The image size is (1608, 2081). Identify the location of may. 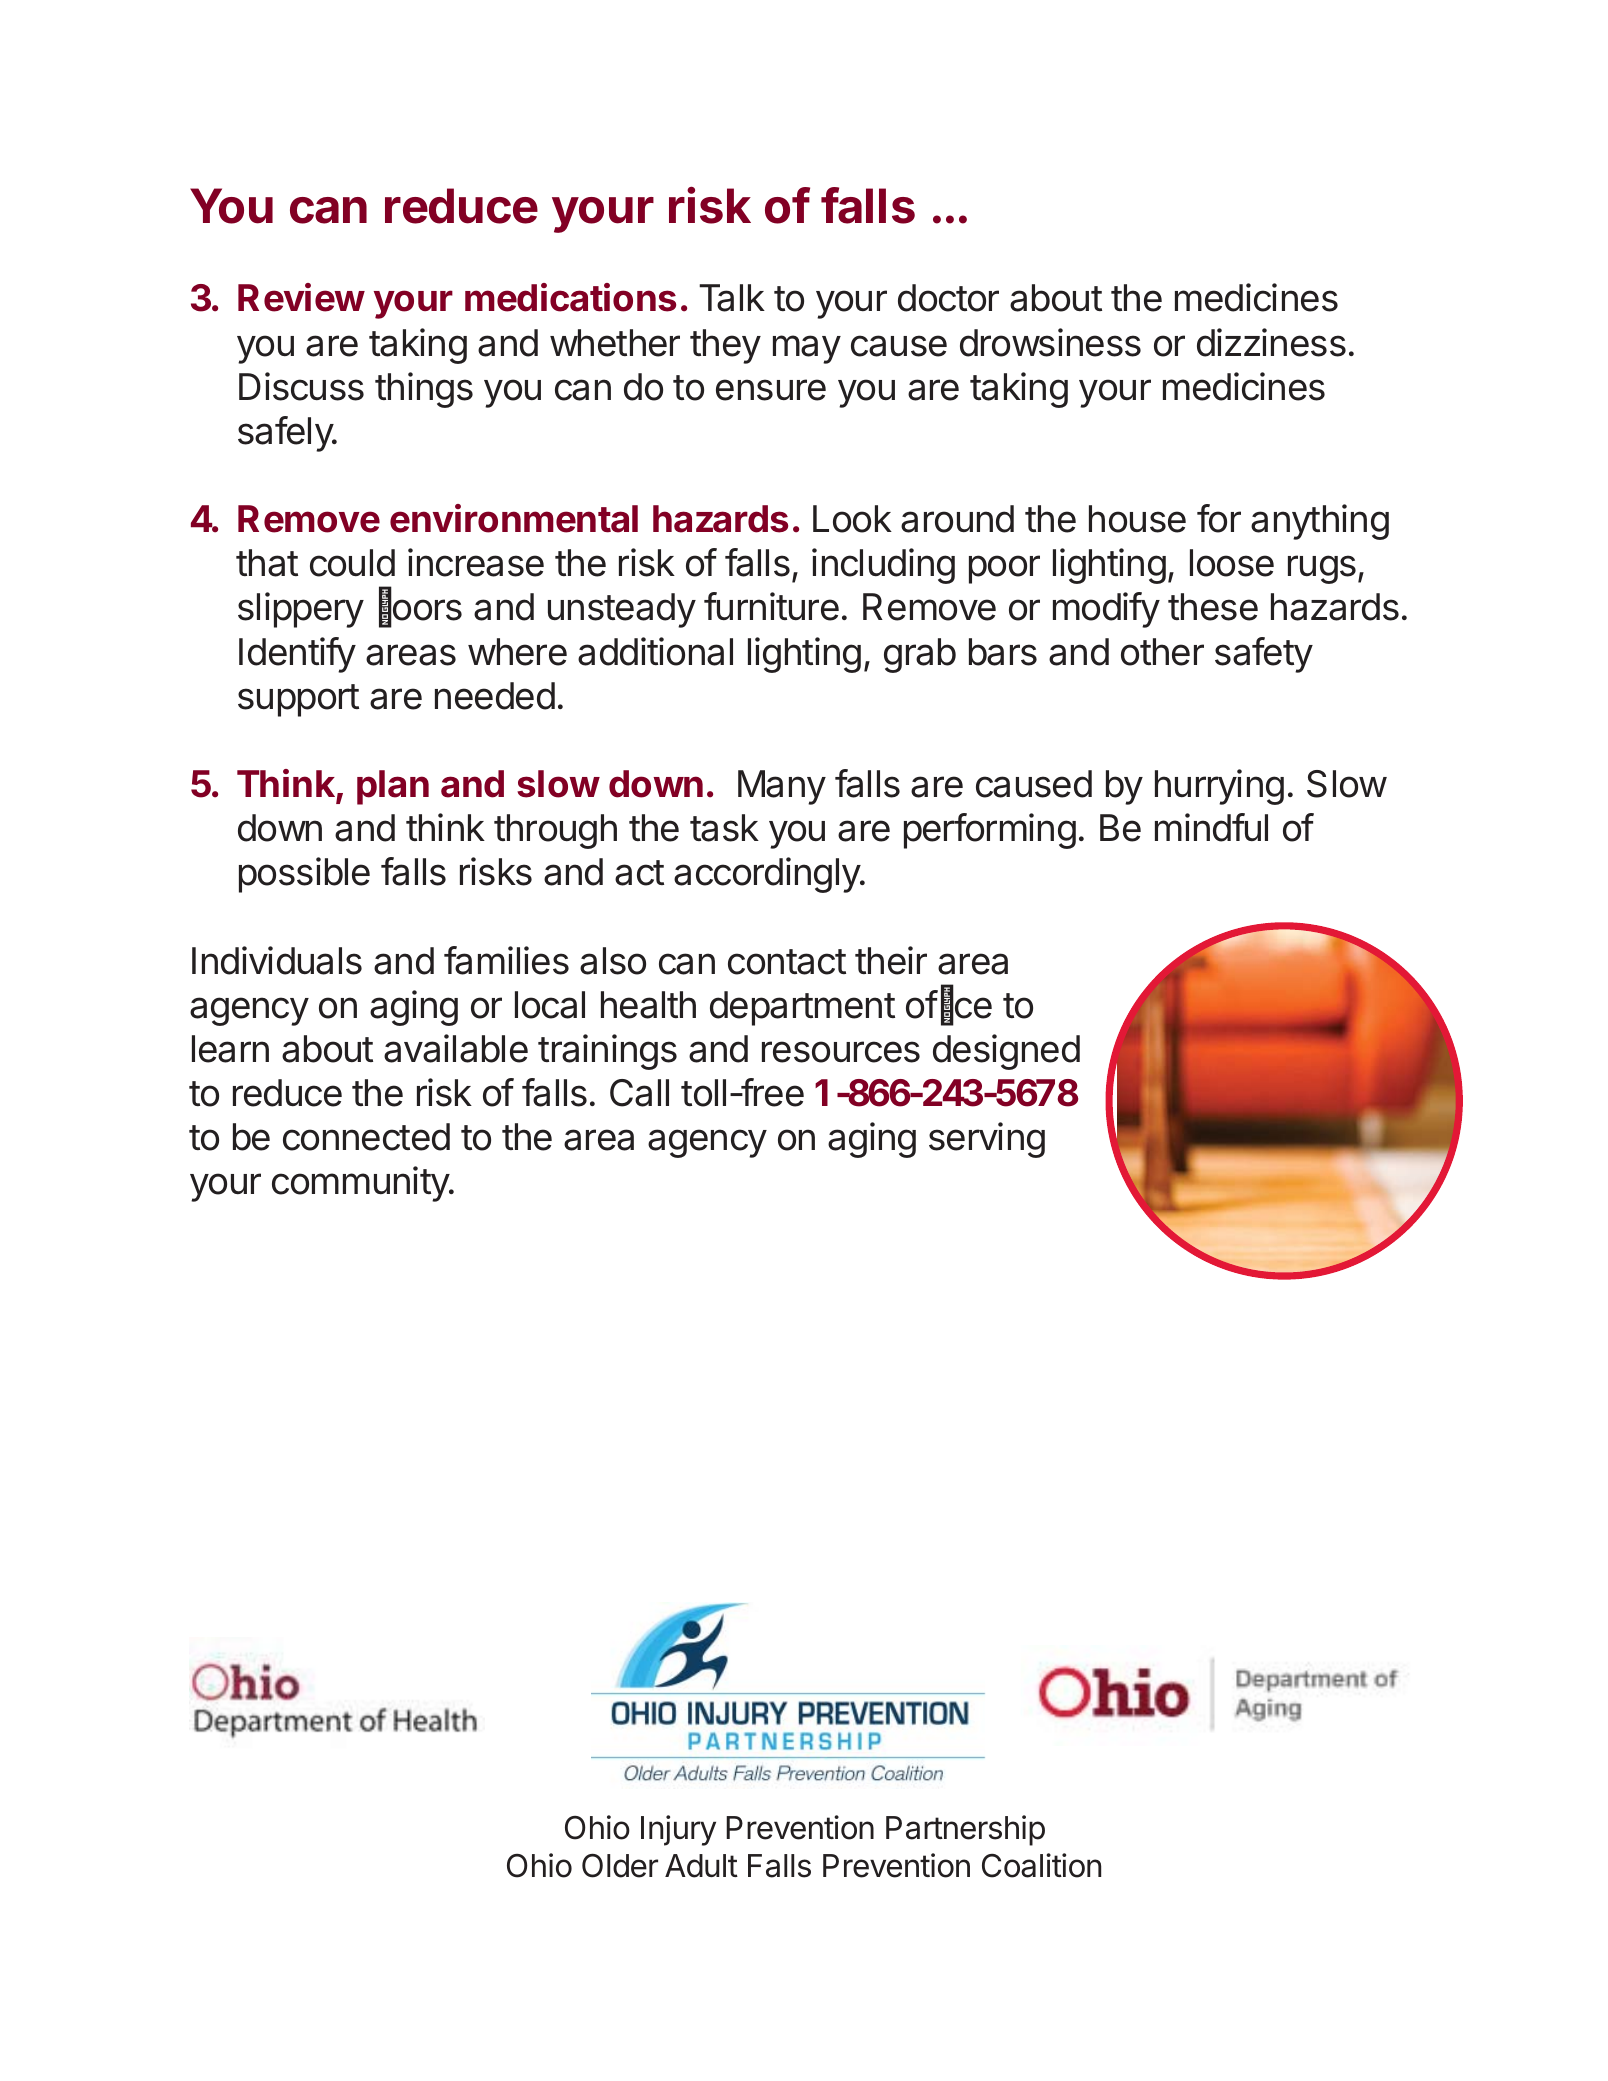
(807, 349).
